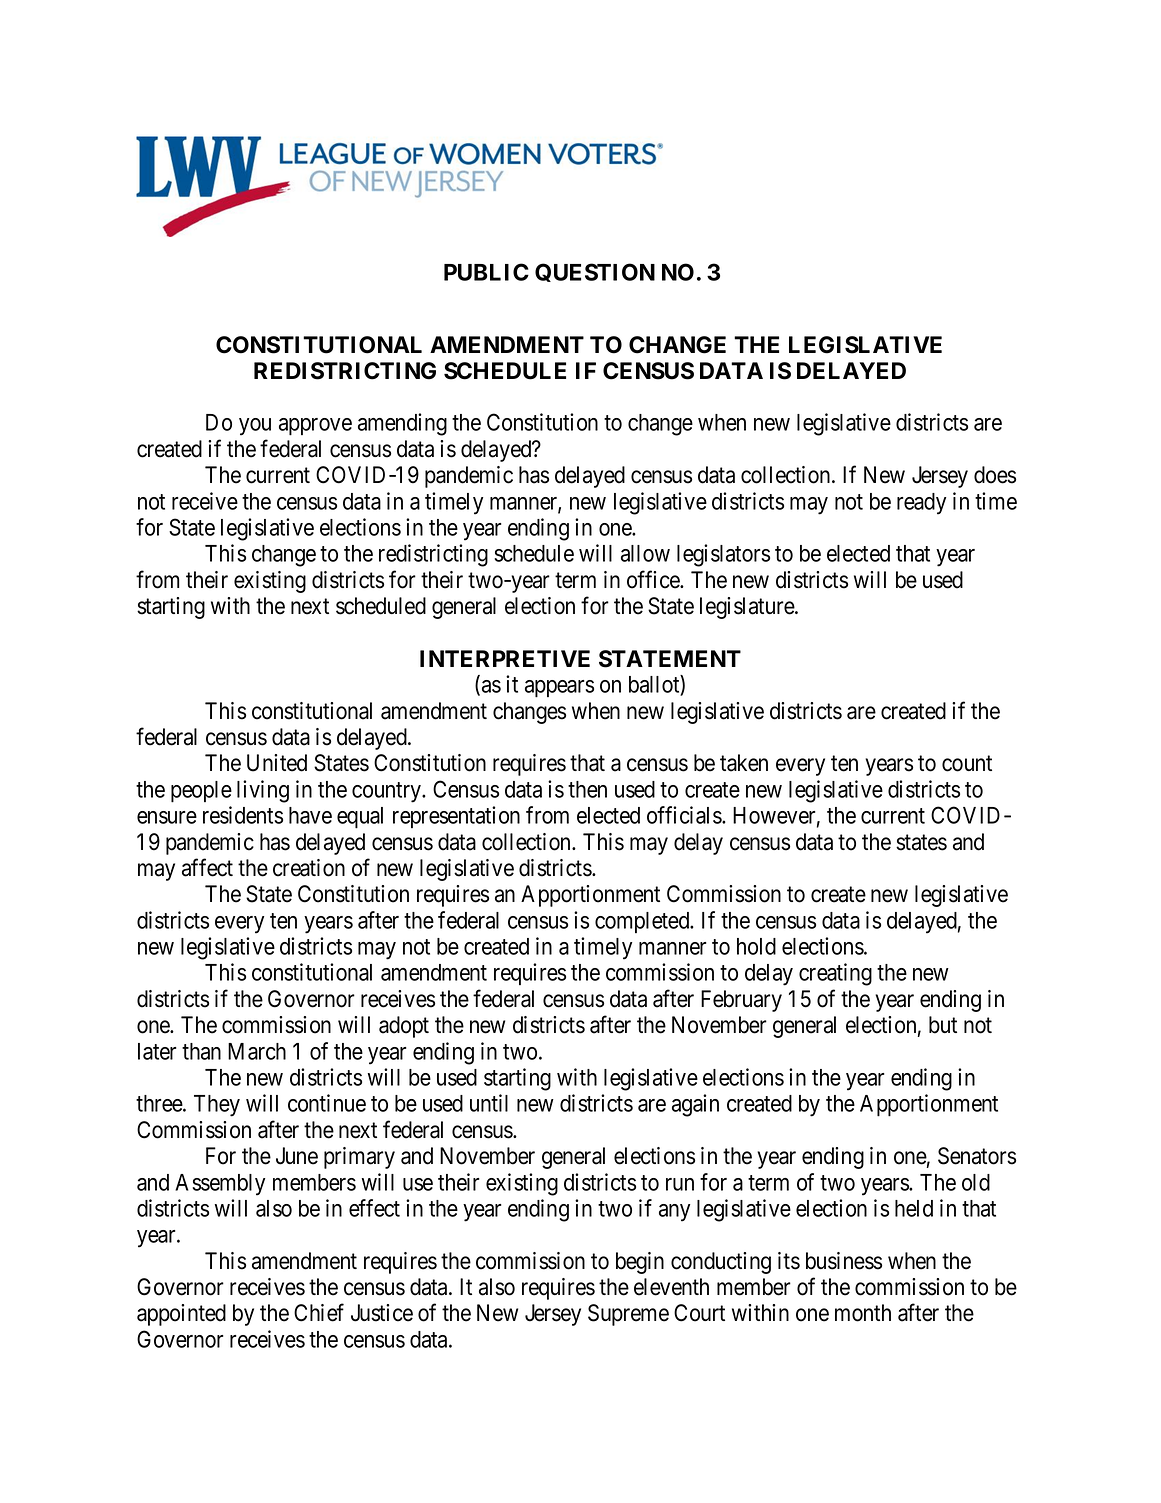  Describe the element at coordinates (587, 789) in the document. I see `then` at that location.
